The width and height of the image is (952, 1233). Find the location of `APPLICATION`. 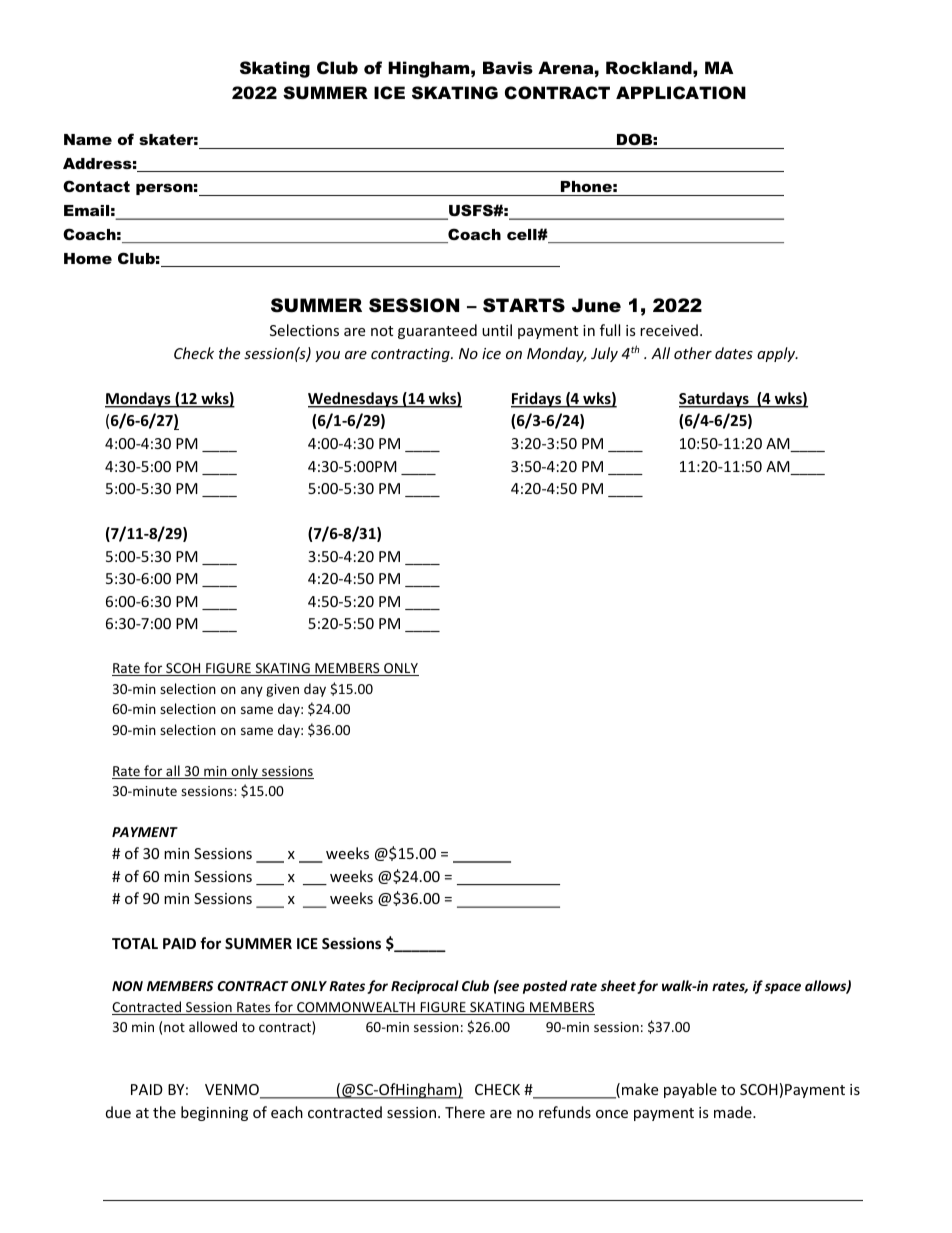

APPLICATION is located at coordinates (681, 93).
